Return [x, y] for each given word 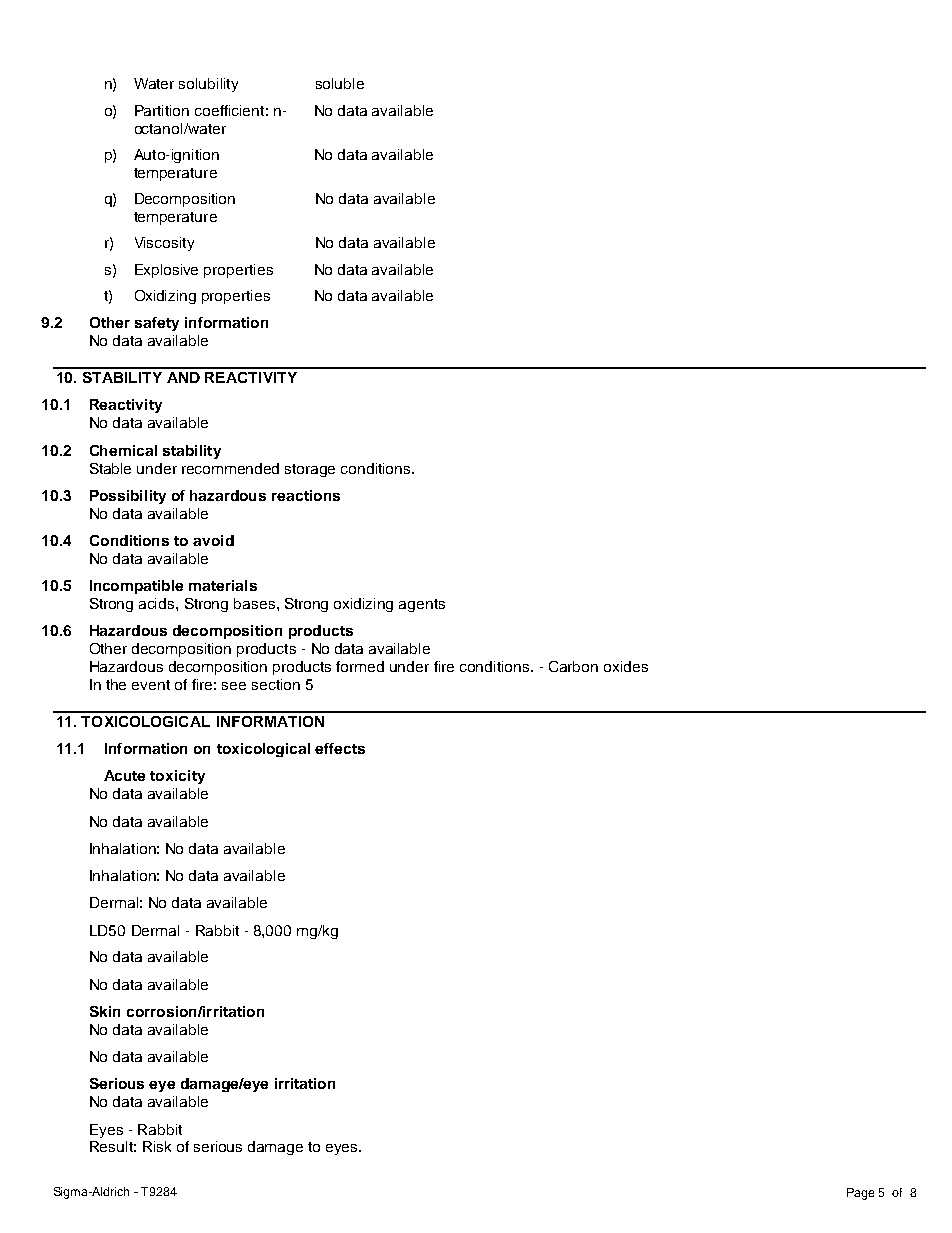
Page [860, 1194]
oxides [626, 666]
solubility [208, 85]
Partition [162, 110]
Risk [157, 1146]
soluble [340, 83]
